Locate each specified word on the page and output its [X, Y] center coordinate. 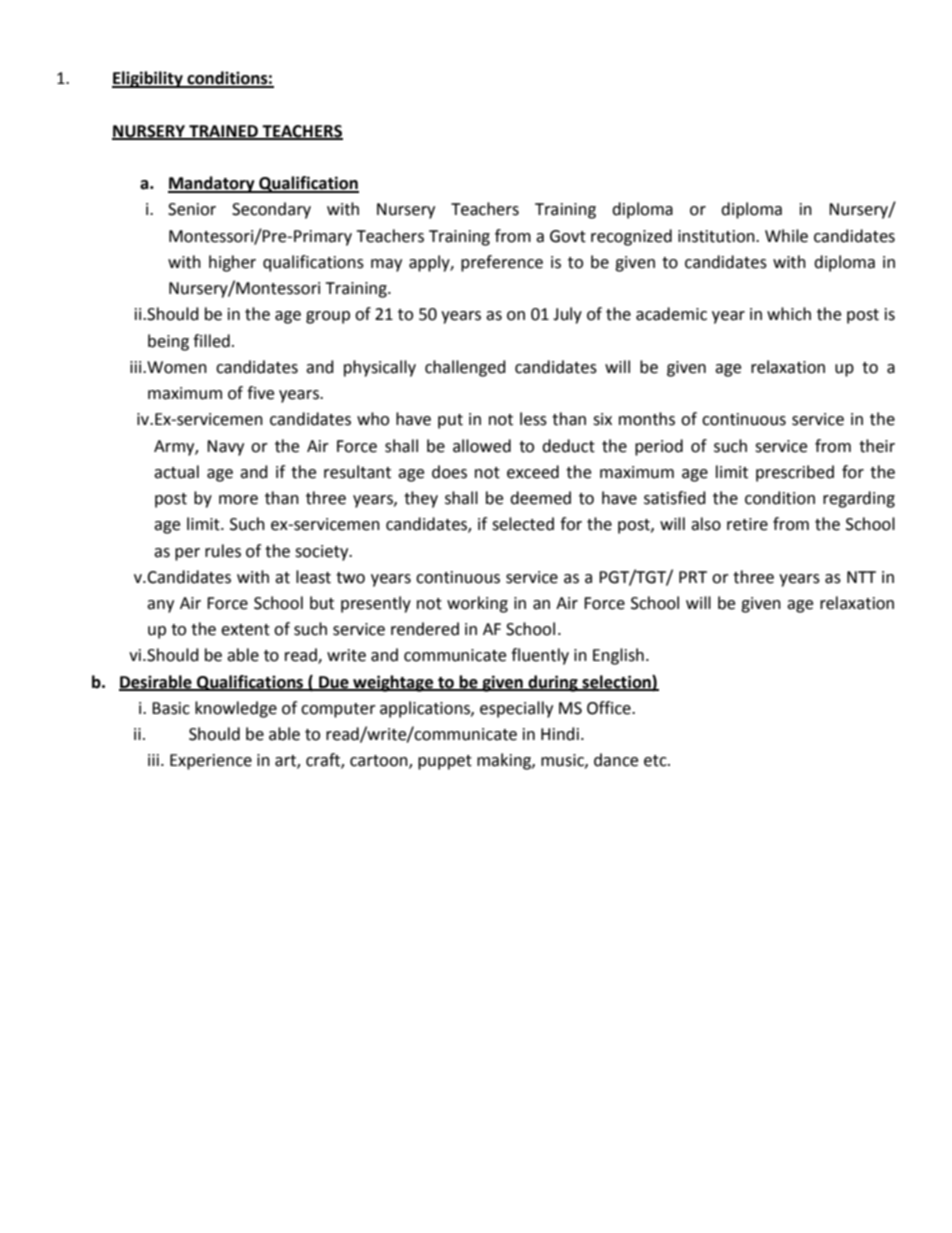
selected [523, 524]
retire [747, 524]
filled [211, 341]
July [567, 315]
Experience [211, 762]
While [786, 236]
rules [223, 551]
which [789, 314]
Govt [568, 236]
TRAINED [223, 132]
